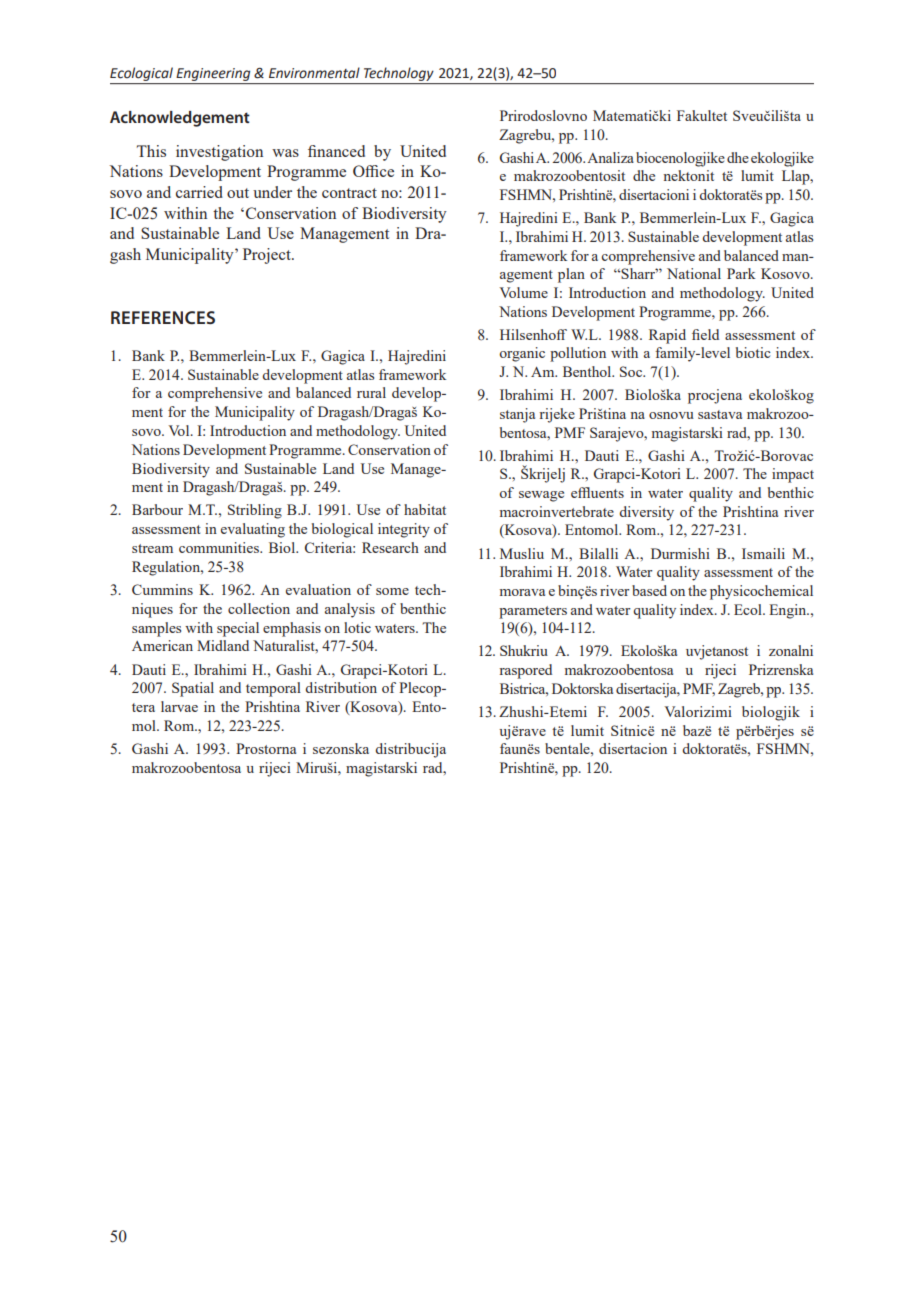 This document has height=1308, width=924. What do you see at coordinates (793, 475) in the document?
I see `impact` at bounding box center [793, 475].
